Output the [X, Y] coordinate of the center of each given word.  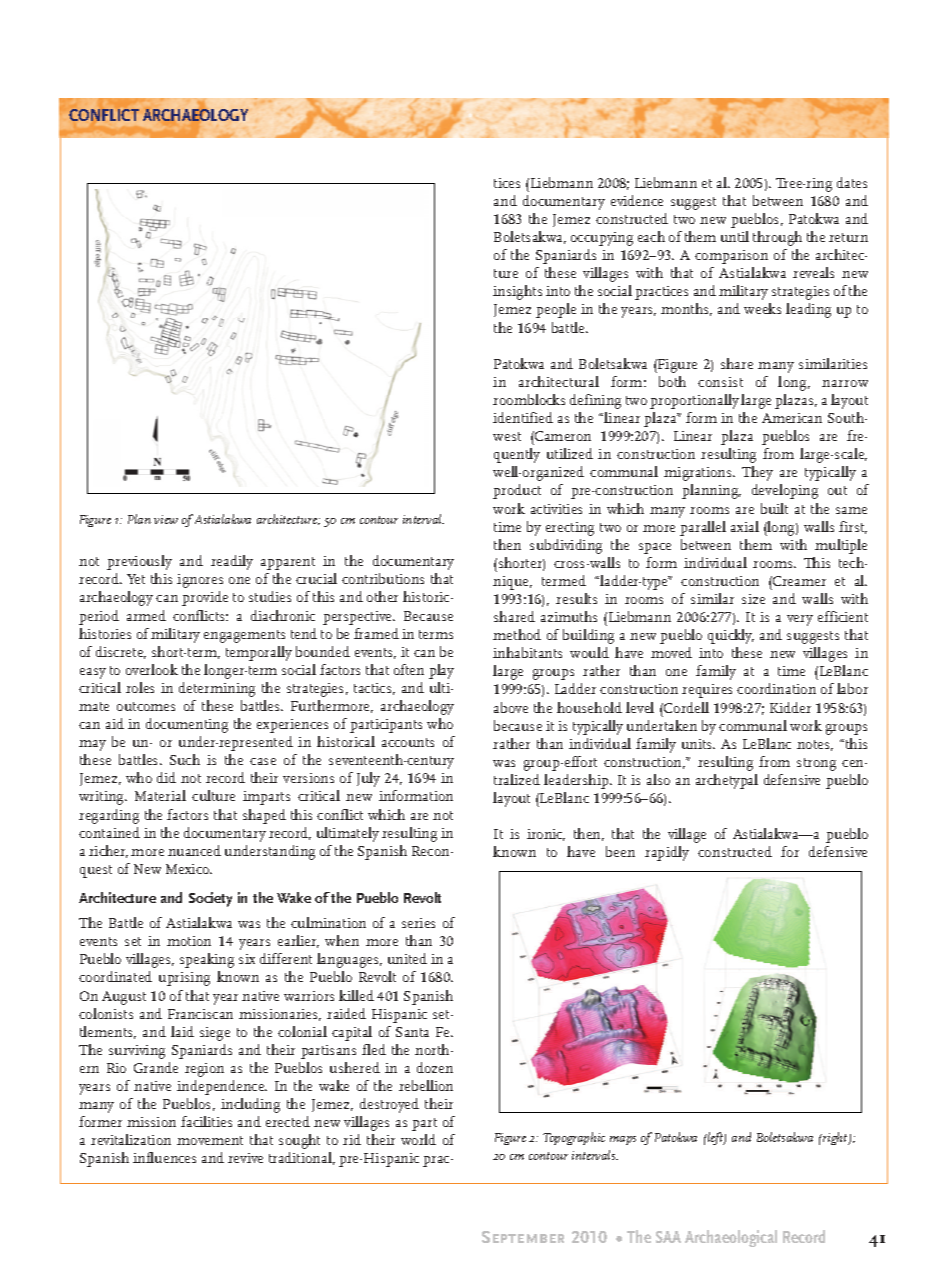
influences [164, 1157]
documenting [187, 725]
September [523, 1237]
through [777, 238]
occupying [602, 239]
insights [517, 292]
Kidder [790, 707]
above [511, 707]
